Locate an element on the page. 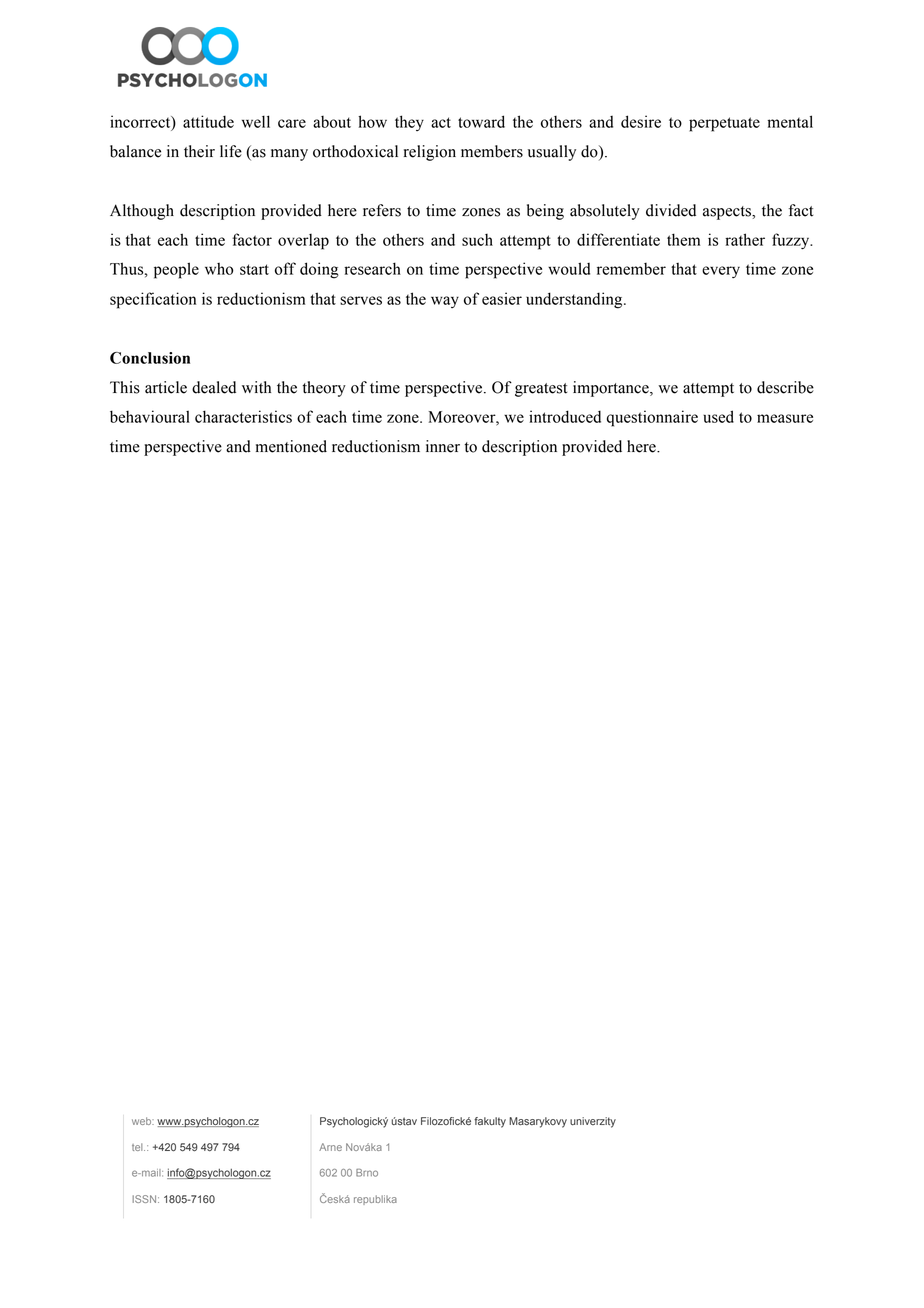 The image size is (924, 1308). questionnaire is located at coordinates (652, 418).
